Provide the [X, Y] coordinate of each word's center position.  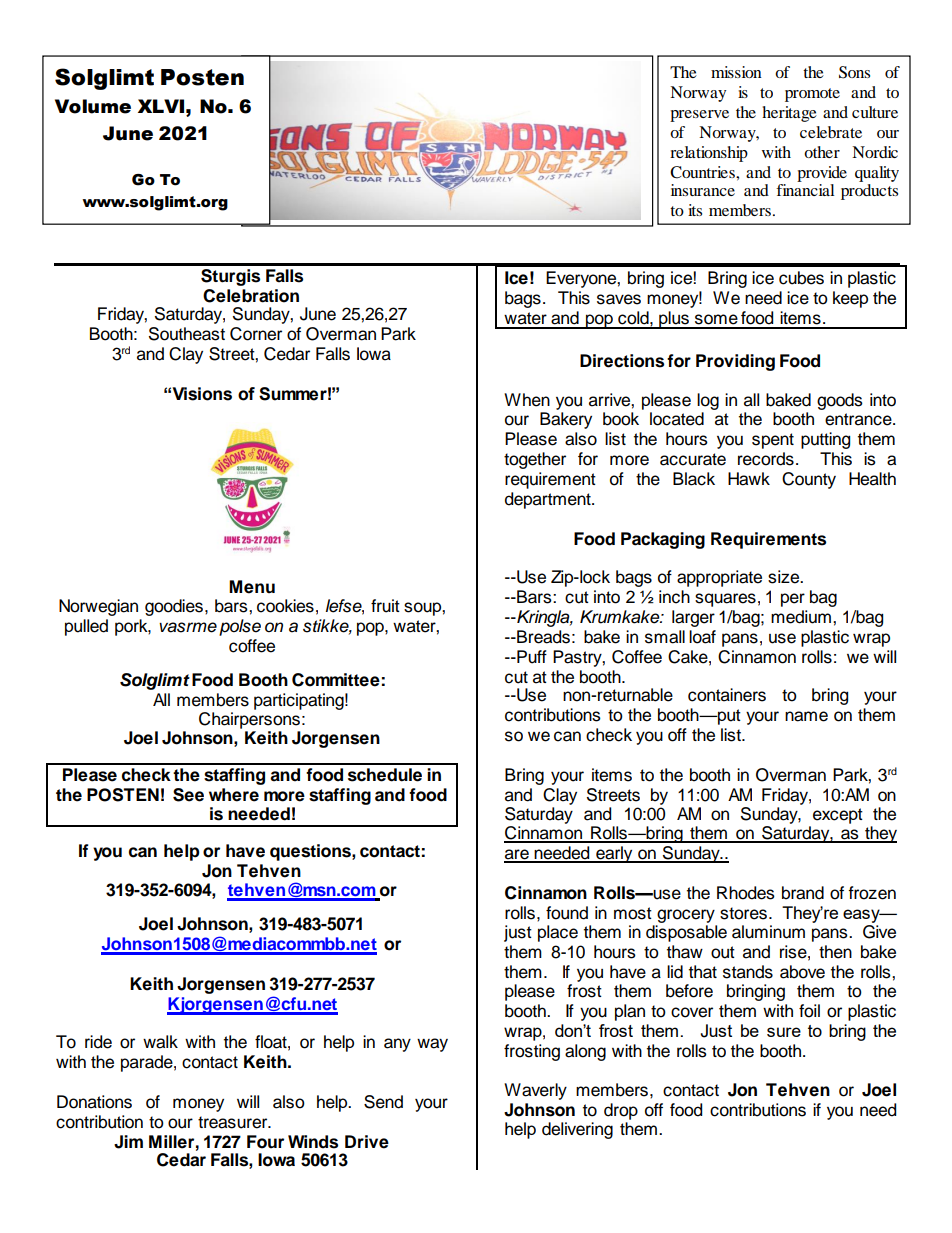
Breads [542, 637]
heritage [789, 114]
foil [809, 1011]
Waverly [535, 1091]
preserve [699, 116]
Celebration [251, 296]
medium [801, 617]
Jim [128, 1142]
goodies [174, 607]
